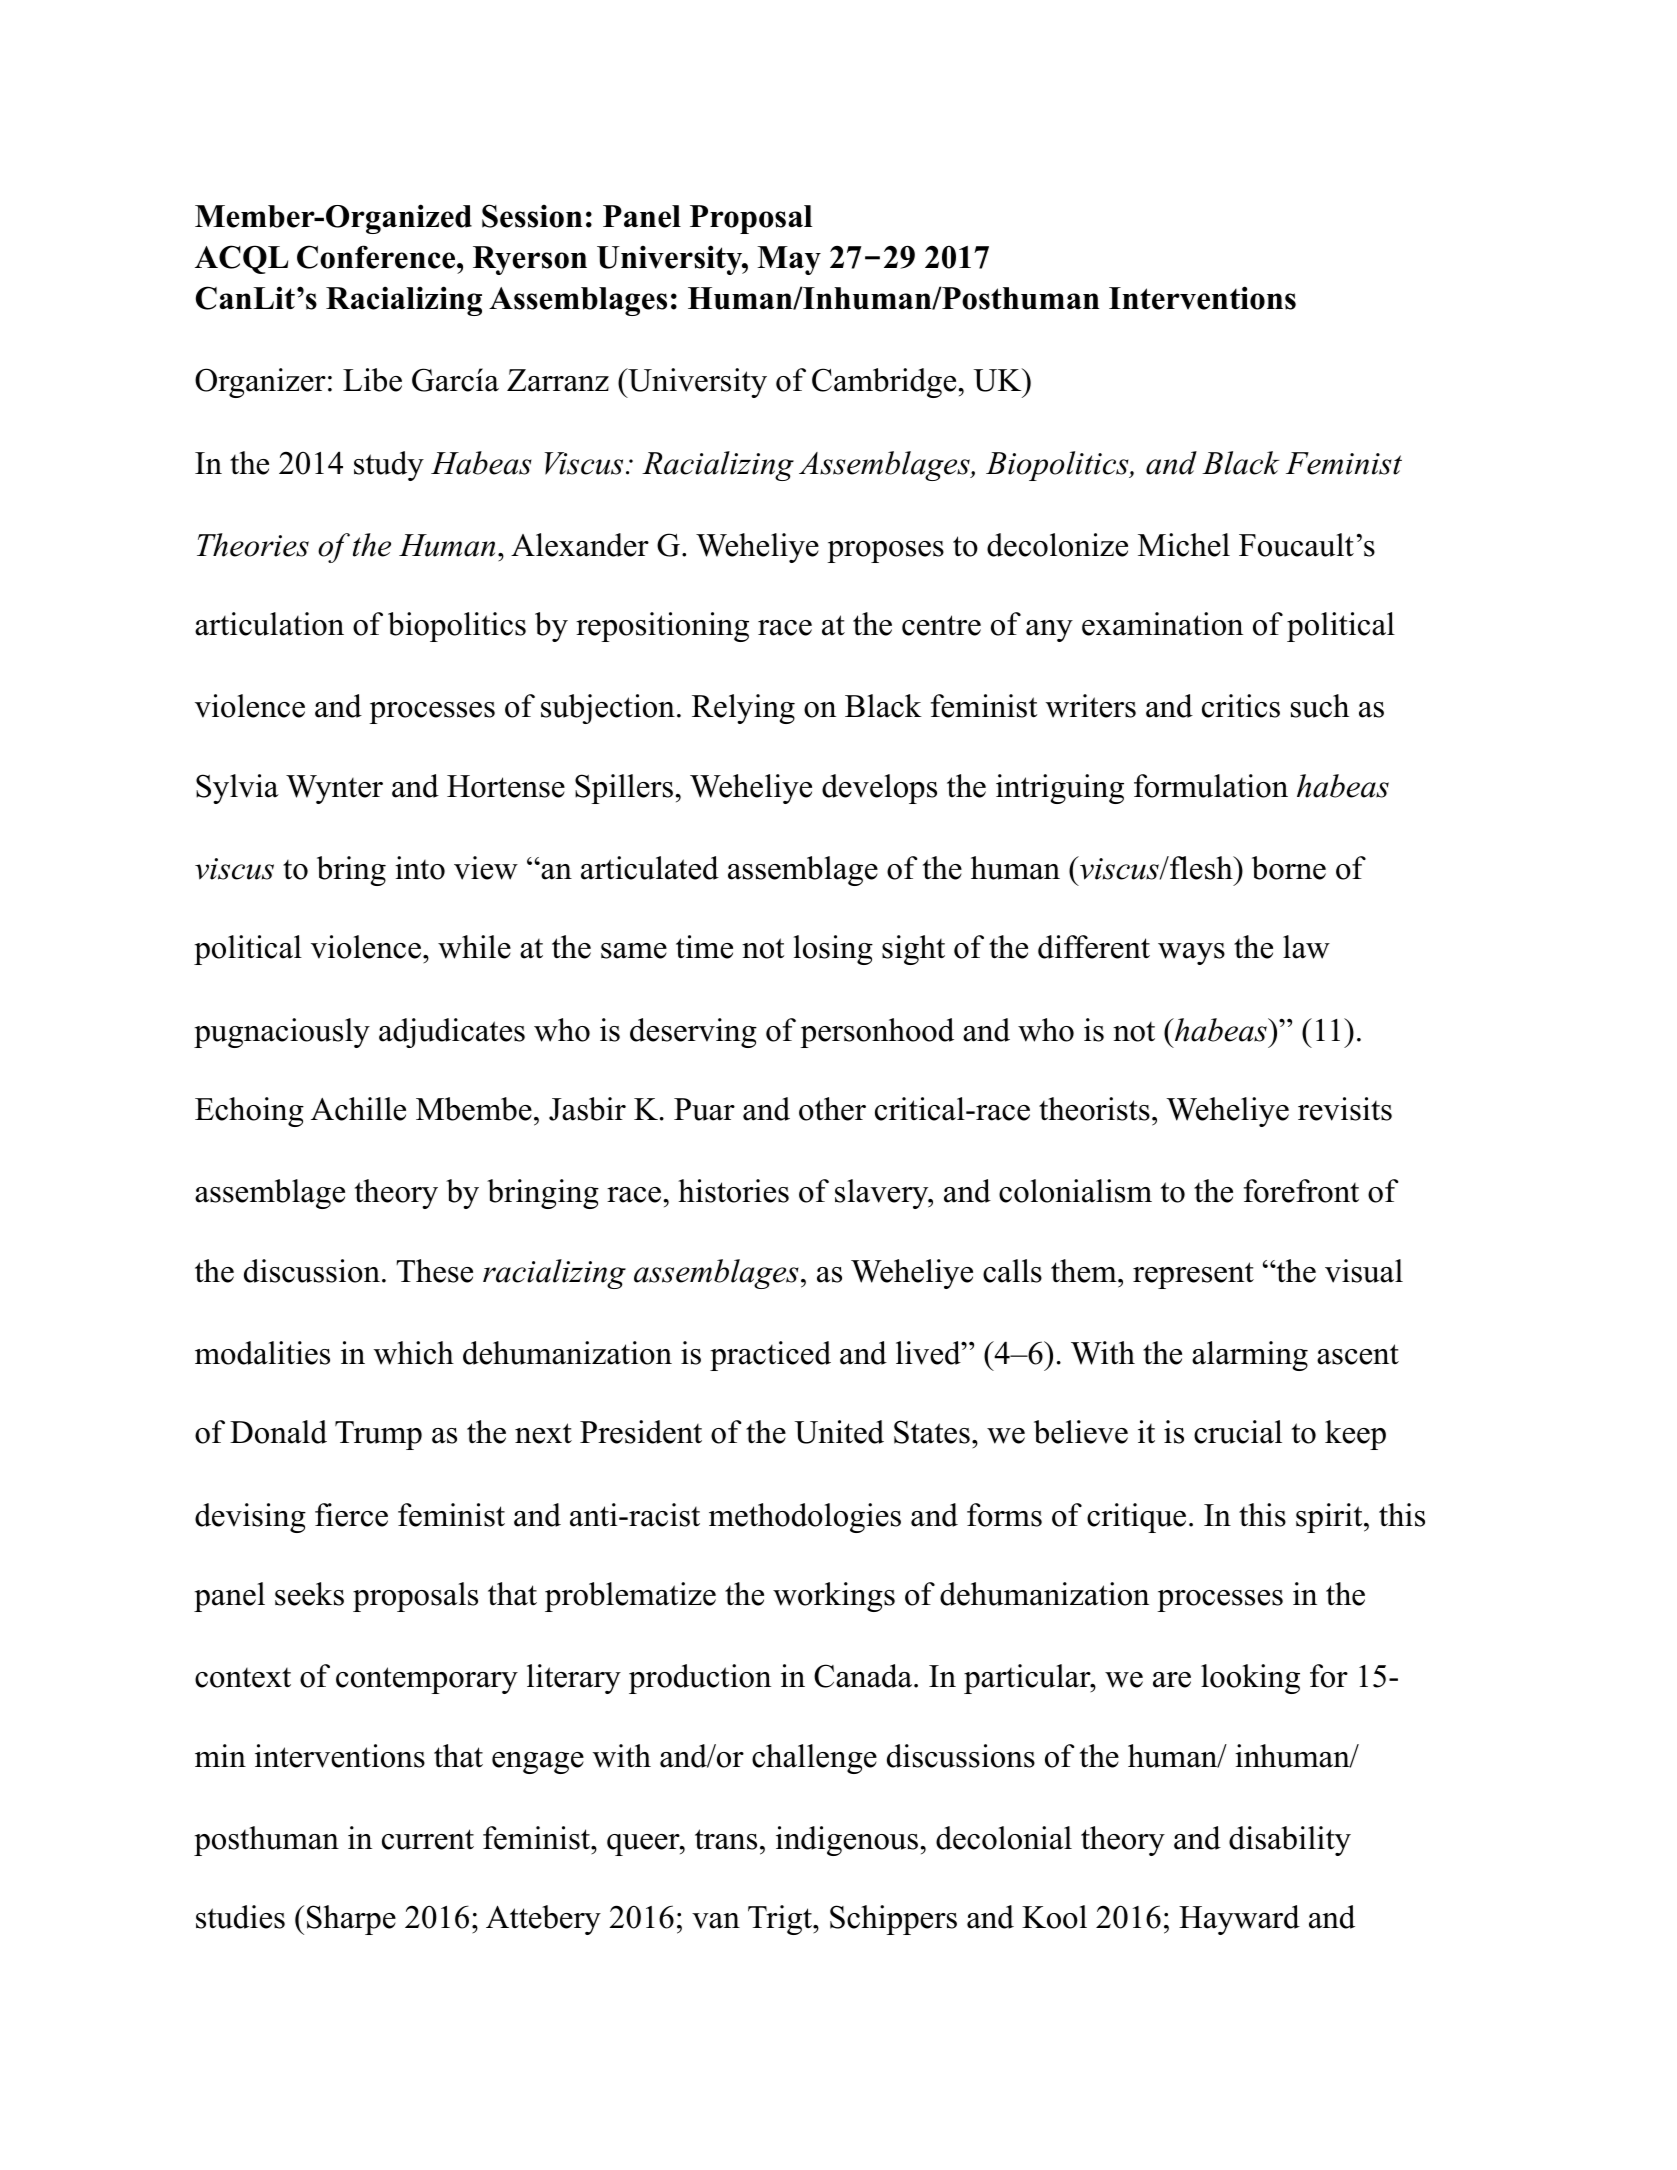 The image size is (1677, 2170). I want to click on ways, so click(1191, 954).
